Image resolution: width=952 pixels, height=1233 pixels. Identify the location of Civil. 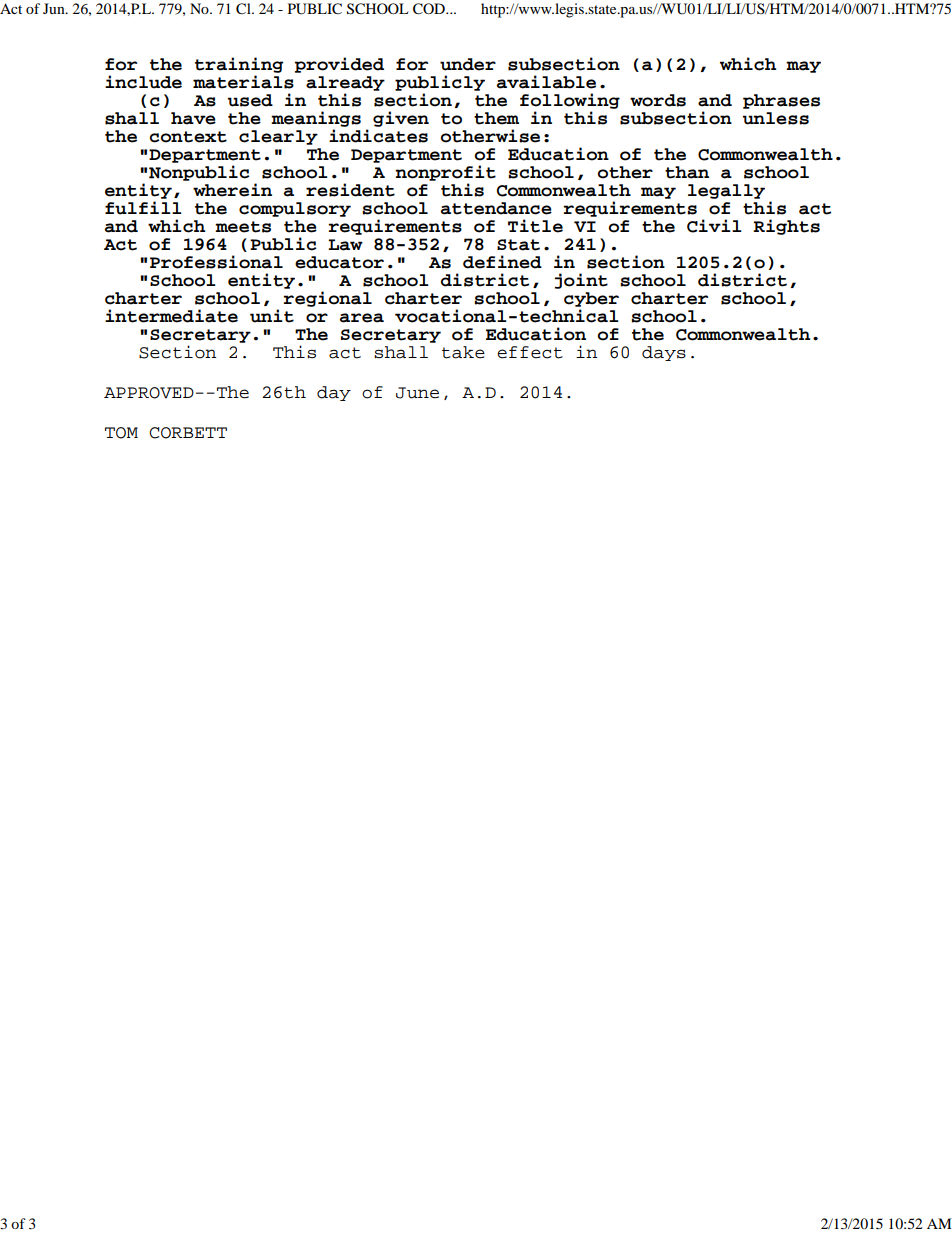
(714, 226).
